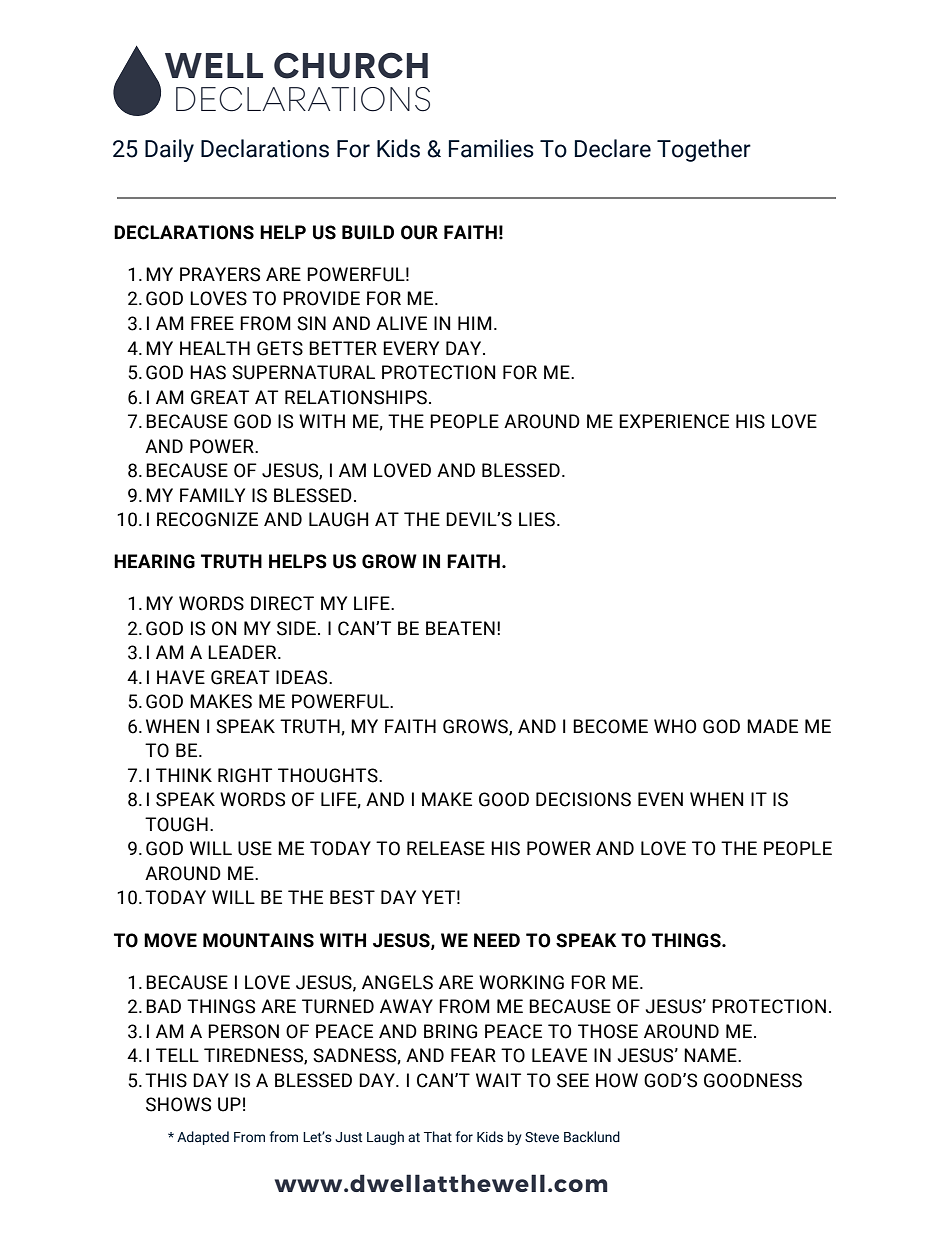 Image resolution: width=952 pixels, height=1233 pixels. I want to click on BEATEN, so click(460, 628).
